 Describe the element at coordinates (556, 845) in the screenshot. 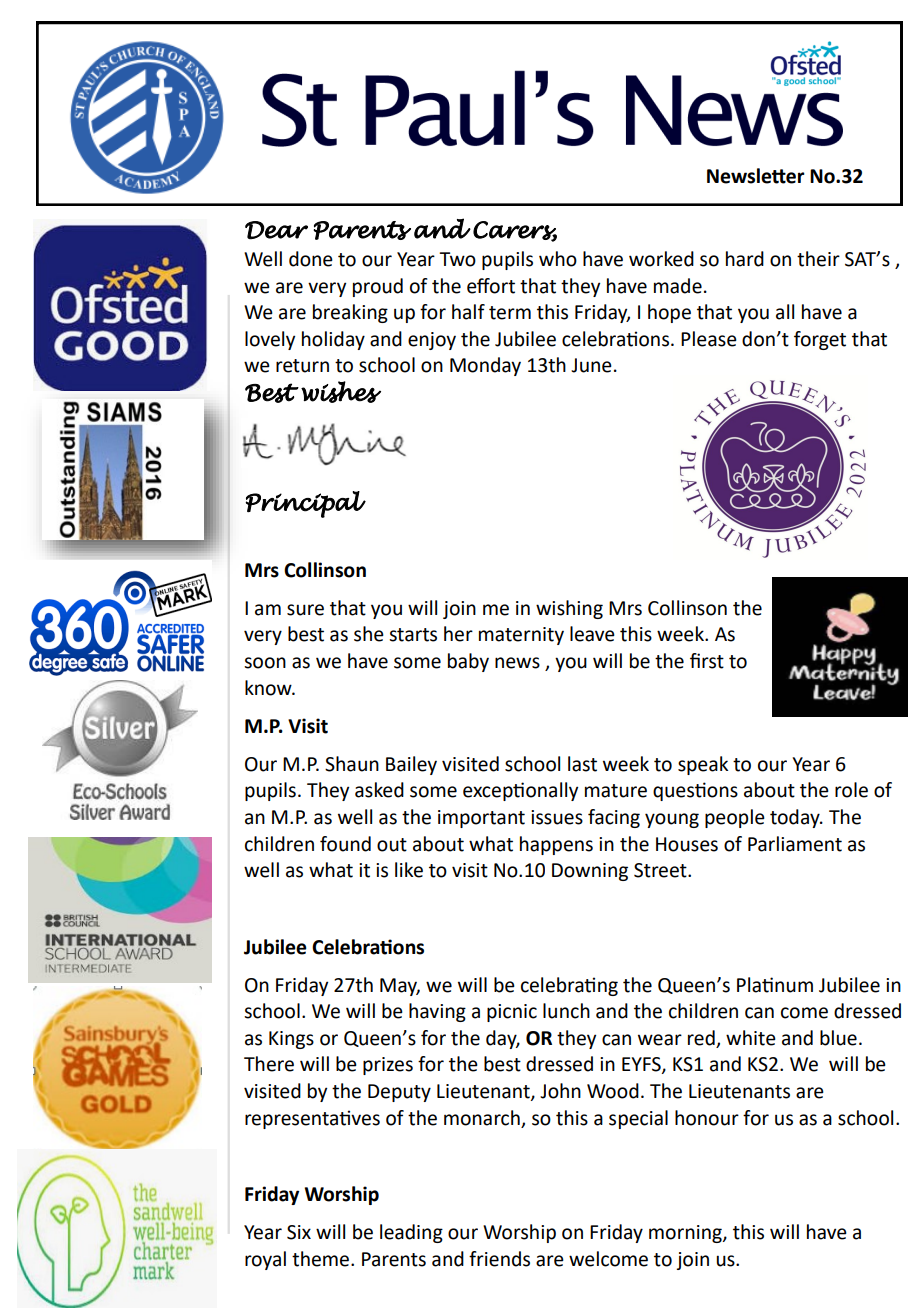

I see `happens` at that location.
